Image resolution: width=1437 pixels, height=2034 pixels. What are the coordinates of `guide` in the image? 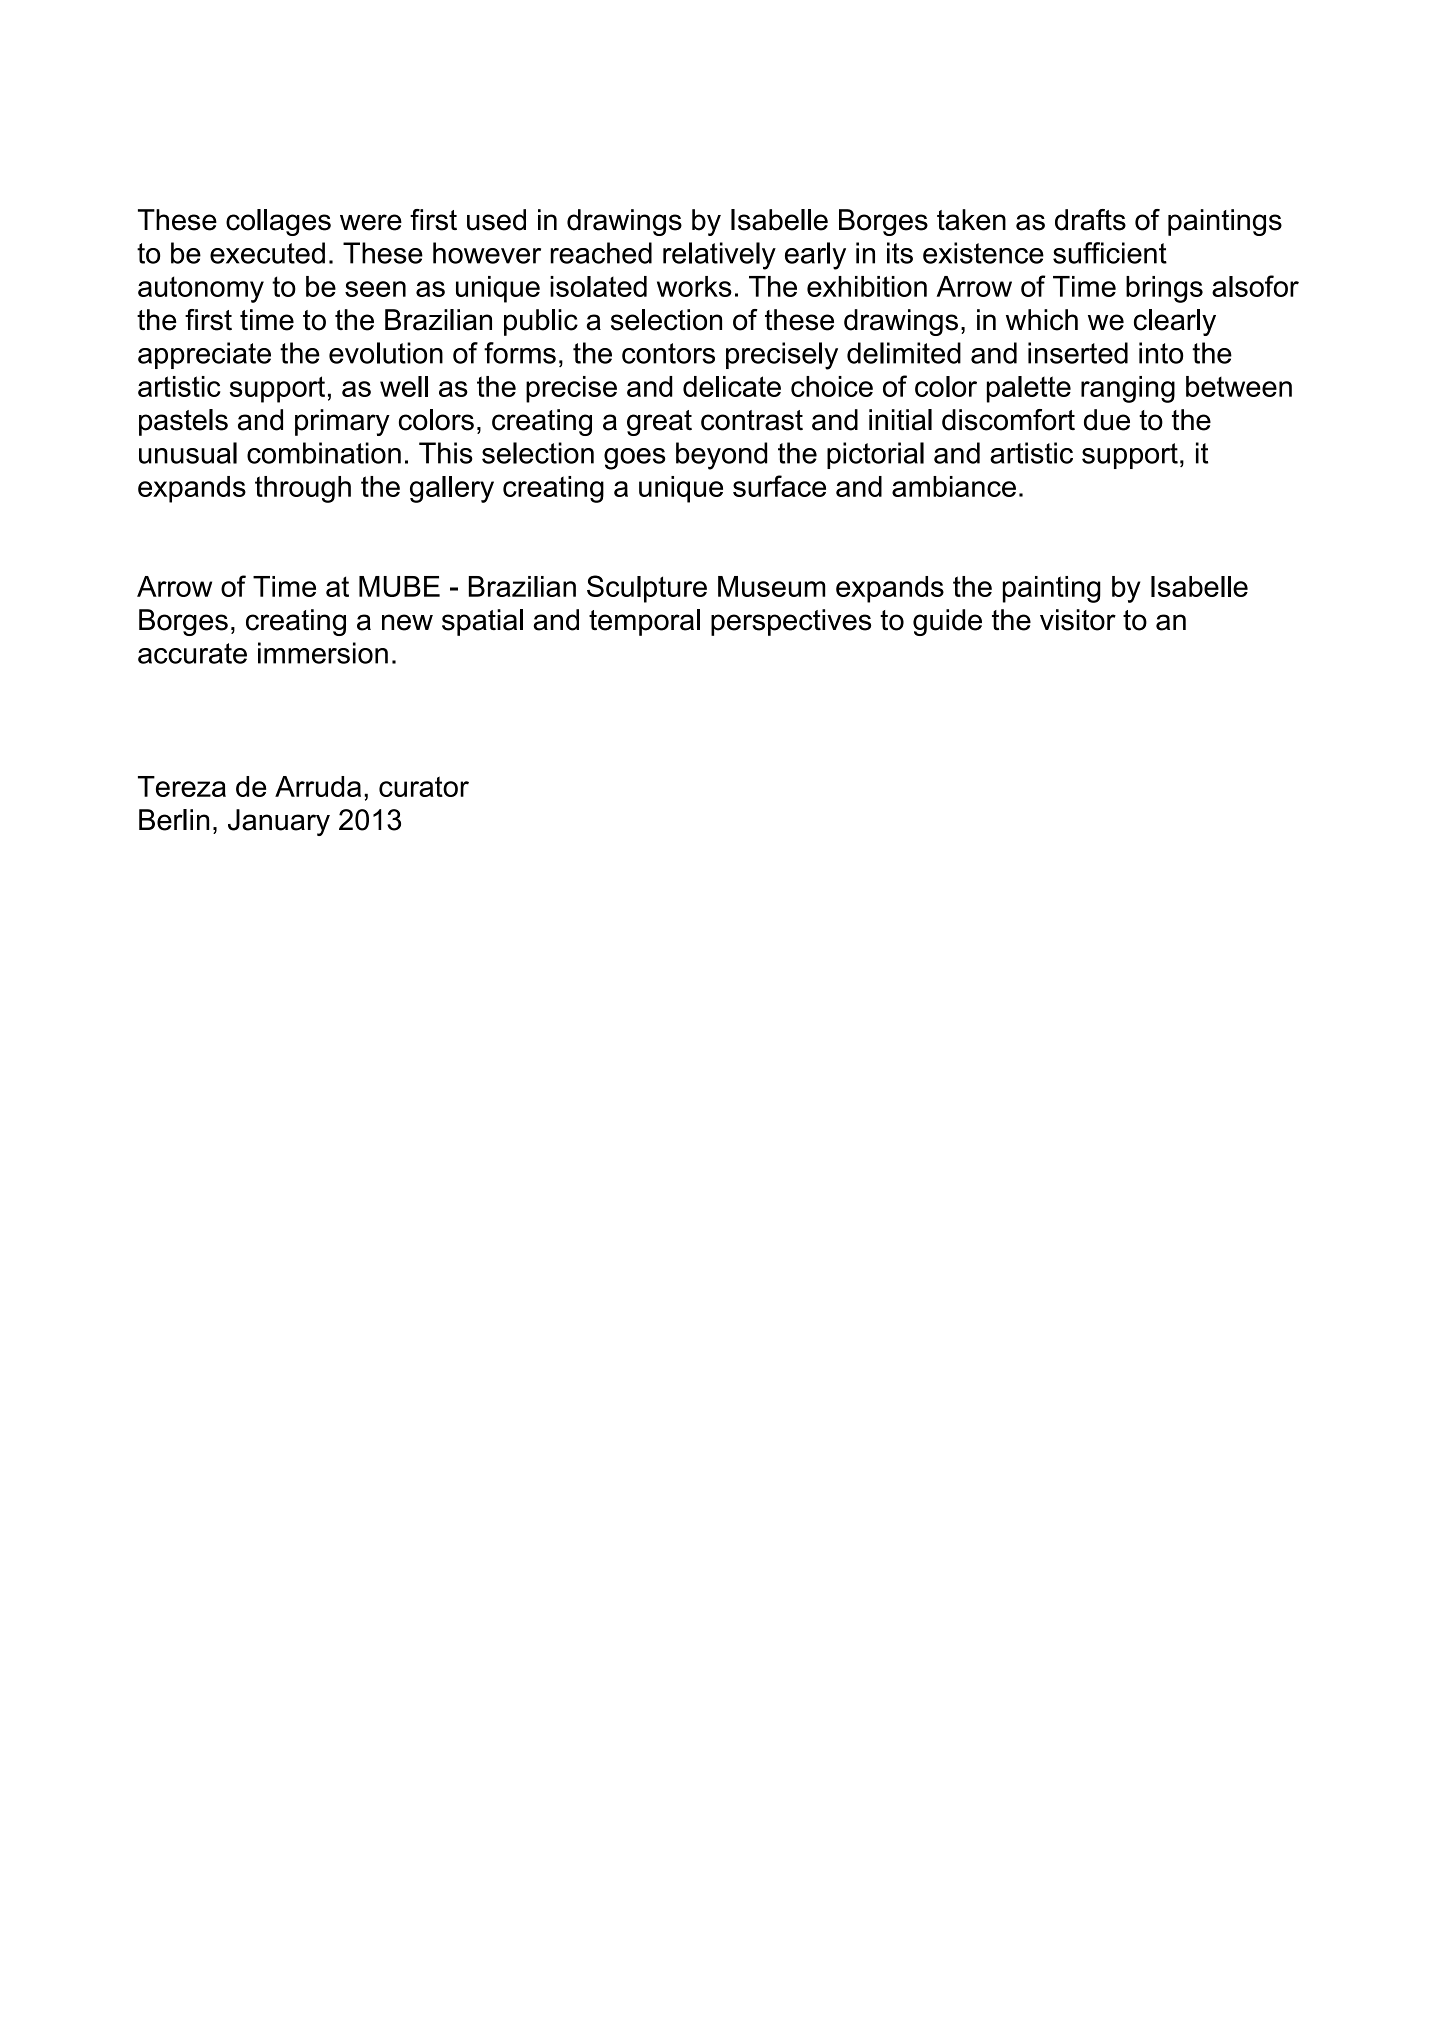 It's located at (947, 622).
